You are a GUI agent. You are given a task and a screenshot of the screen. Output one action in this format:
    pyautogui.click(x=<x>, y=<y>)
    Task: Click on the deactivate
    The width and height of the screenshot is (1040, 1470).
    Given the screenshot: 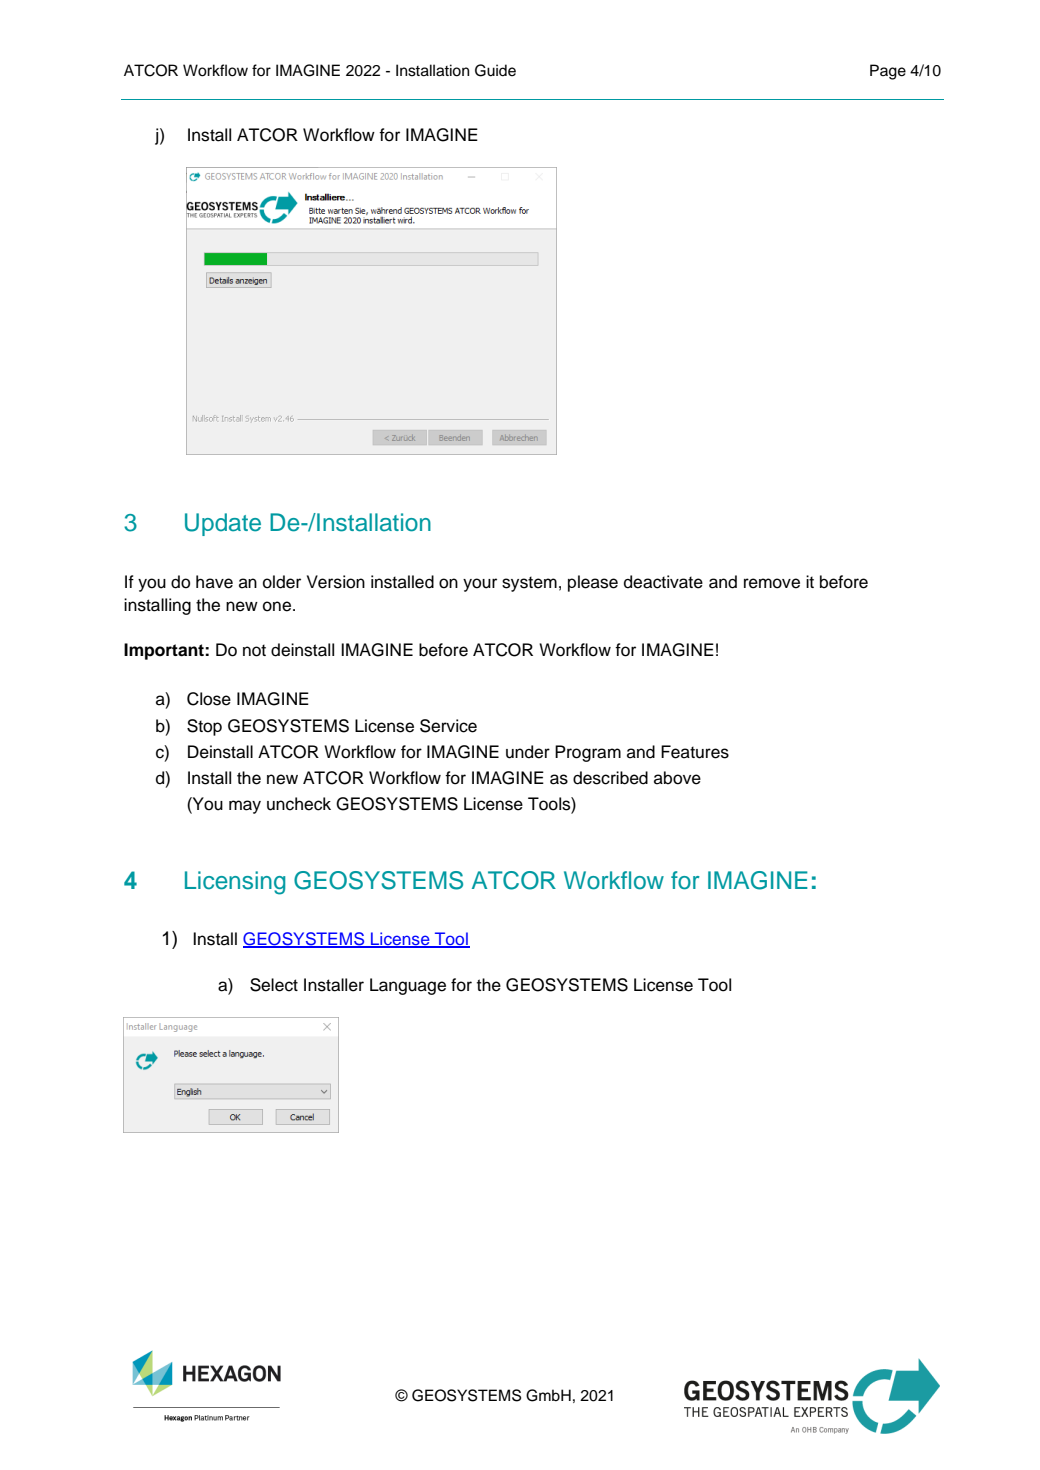 What is the action you would take?
    pyautogui.click(x=663, y=582)
